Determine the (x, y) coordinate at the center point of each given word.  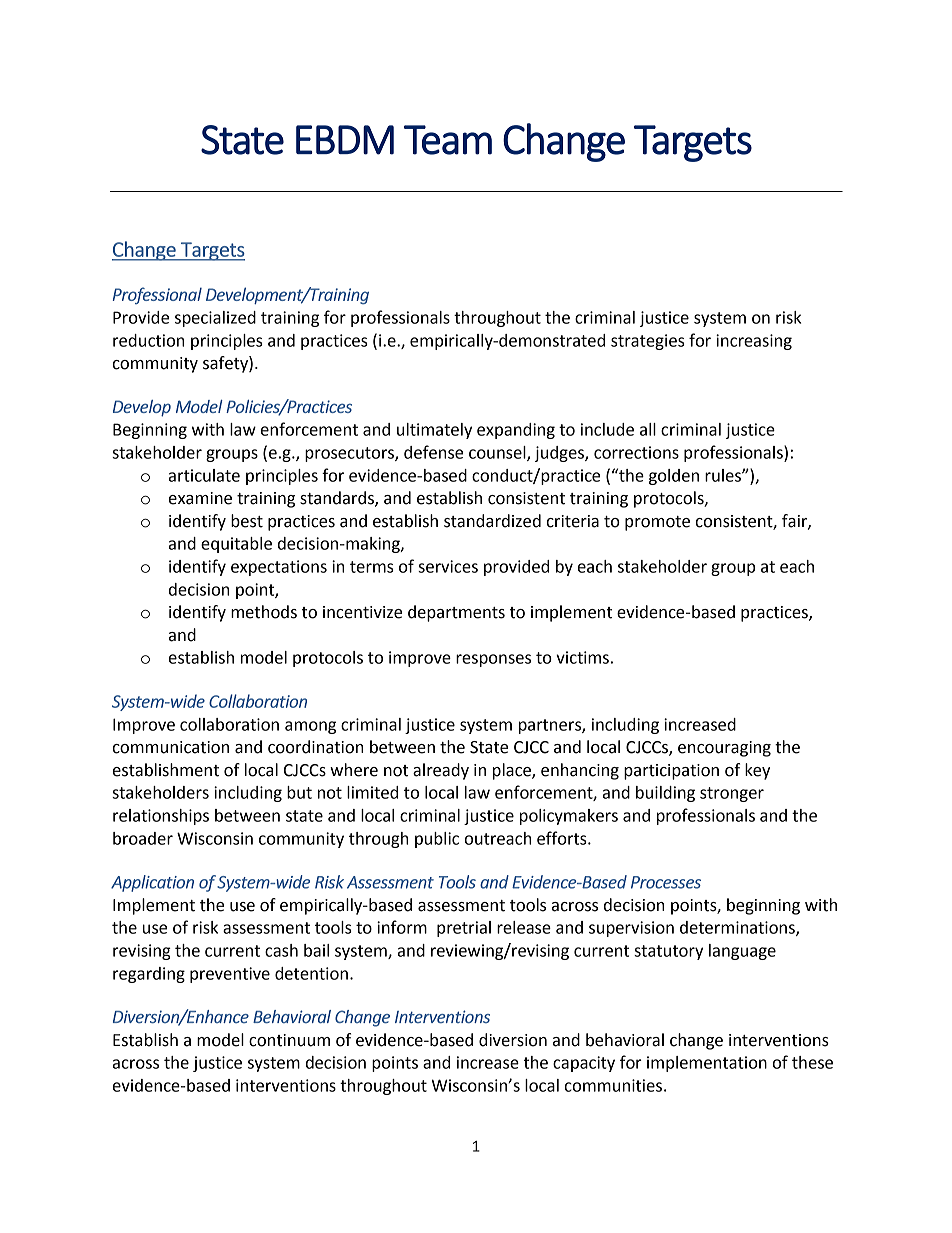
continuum (289, 1040)
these (812, 1062)
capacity (584, 1064)
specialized (215, 319)
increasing (754, 342)
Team (448, 140)
